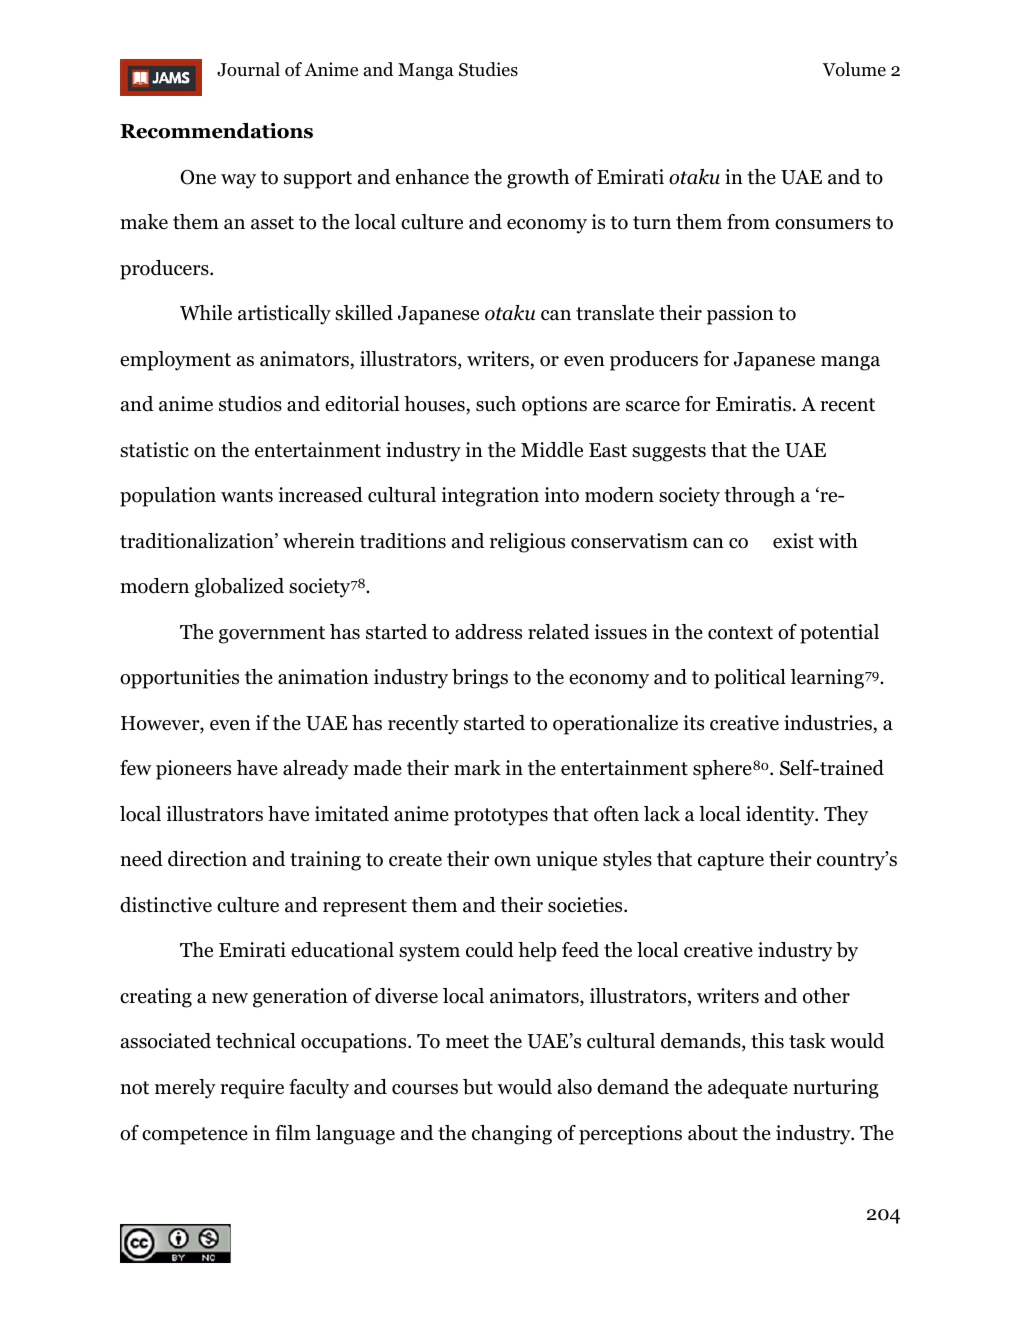 The width and height of the screenshot is (1021, 1322). Describe the element at coordinates (216, 131) in the screenshot. I see `Recommendations` at that location.
